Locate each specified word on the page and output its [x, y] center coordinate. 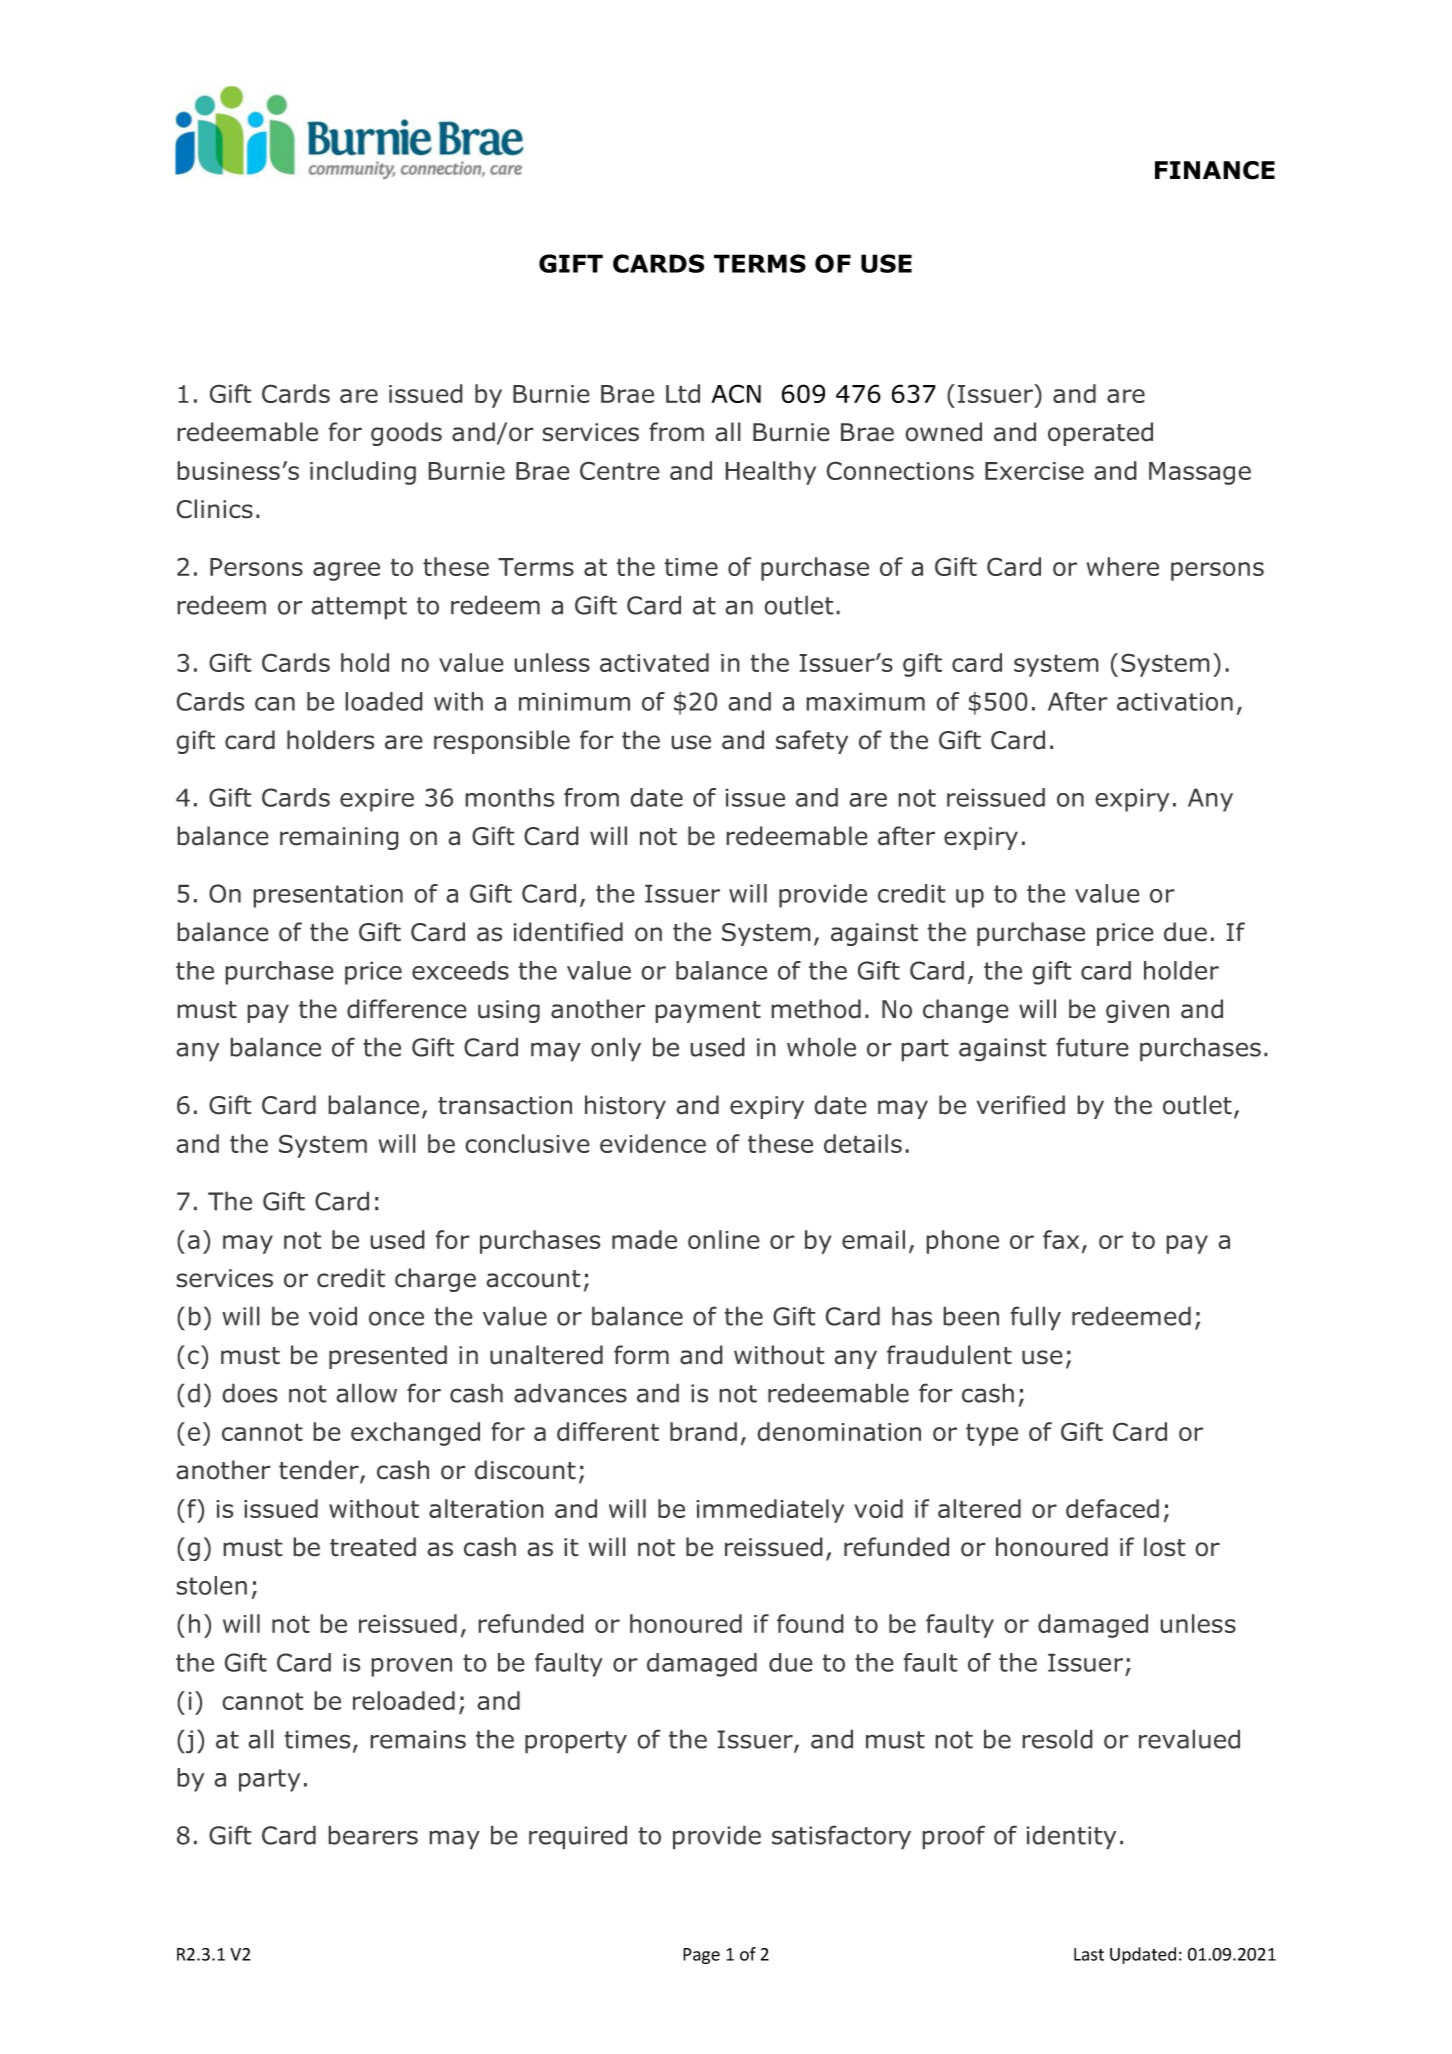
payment [708, 1012]
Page [701, 1956]
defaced [1112, 1508]
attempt [359, 608]
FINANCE [1215, 170]
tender [320, 1471]
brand [703, 1431]
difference [407, 1009]
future [1092, 1047]
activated [654, 662]
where [1122, 566]
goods [406, 434]
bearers [373, 1835]
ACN [736, 393]
